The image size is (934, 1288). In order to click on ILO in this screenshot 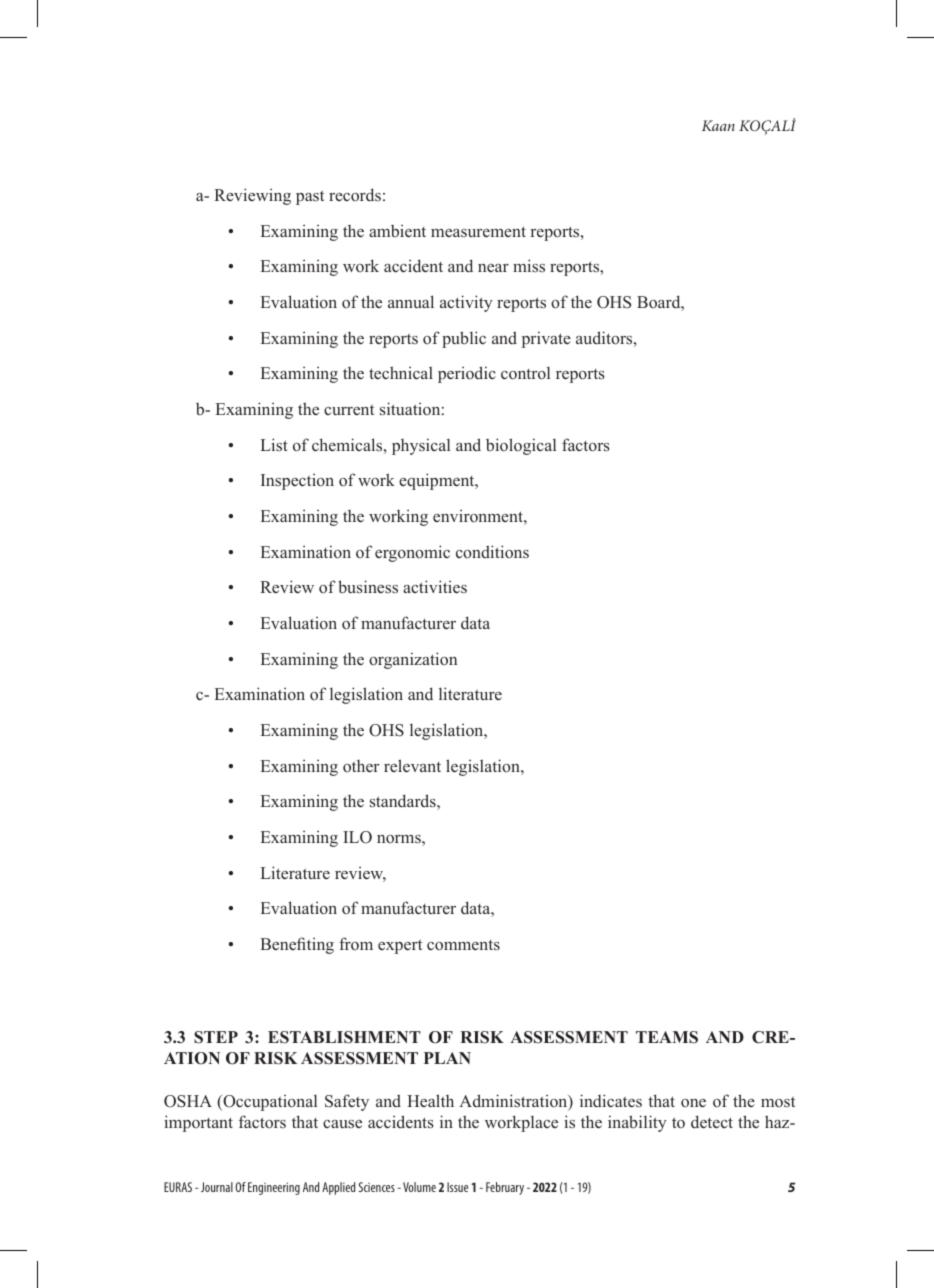, I will do `click(357, 837)`.
